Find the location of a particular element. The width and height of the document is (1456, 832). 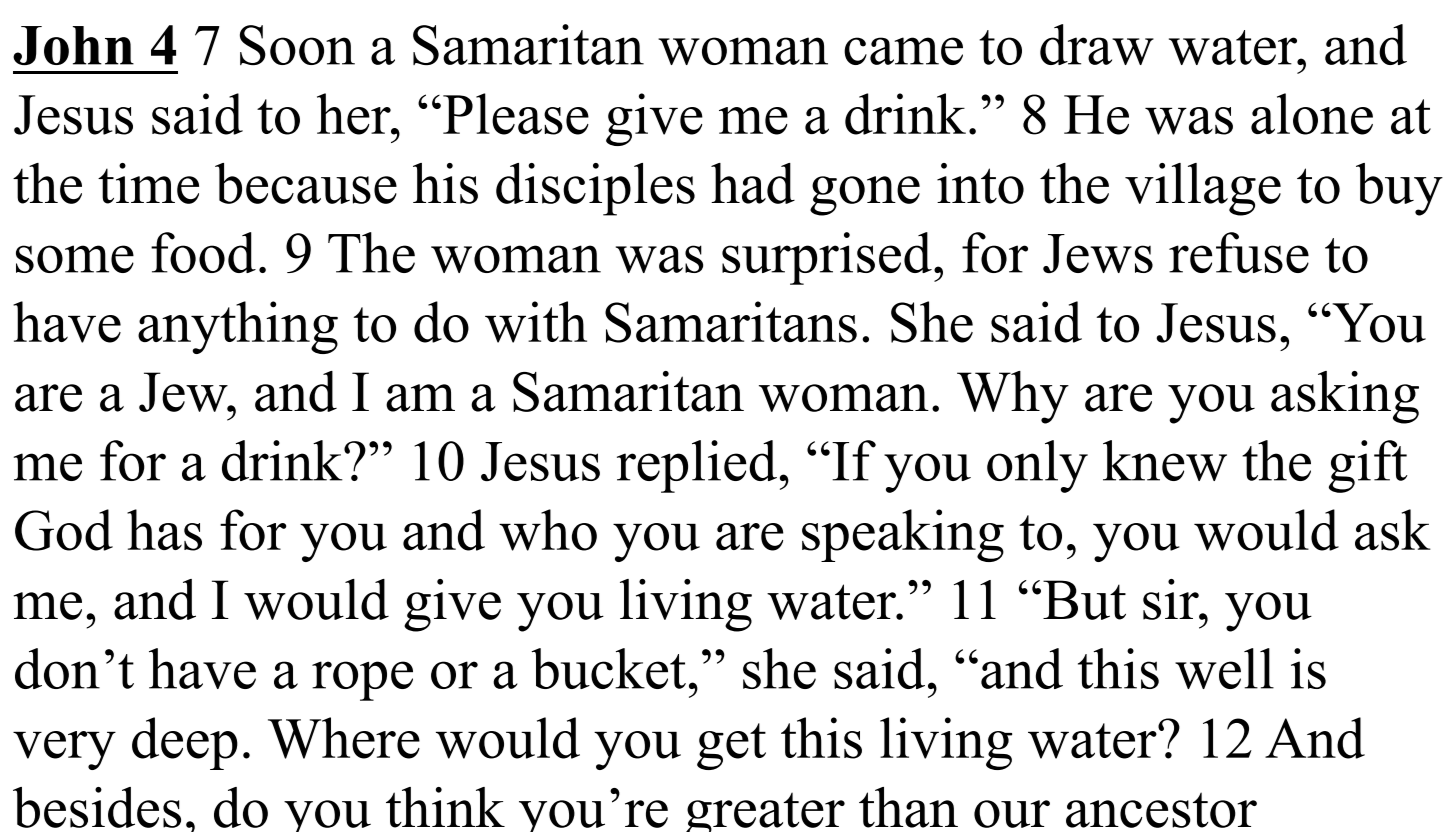

knew is located at coordinates (1165, 460).
